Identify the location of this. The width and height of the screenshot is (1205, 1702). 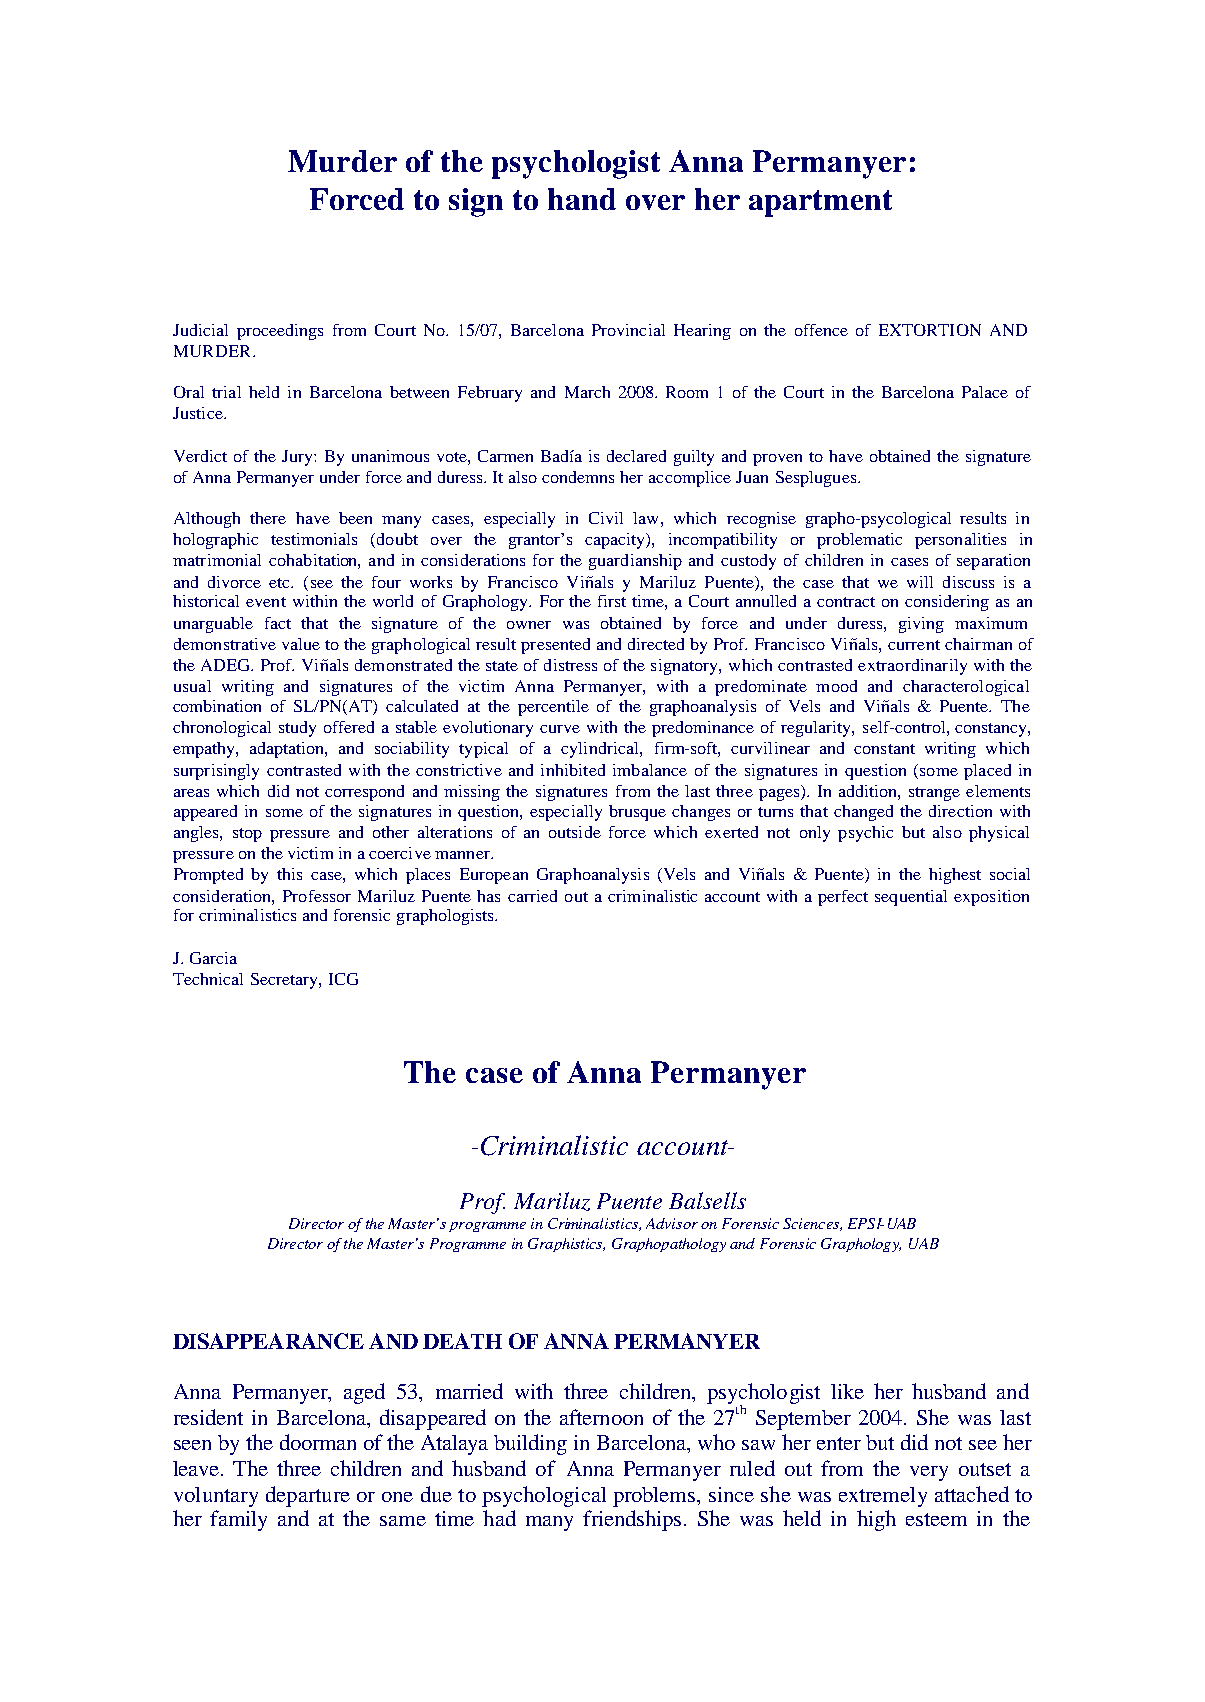
(289, 874).
